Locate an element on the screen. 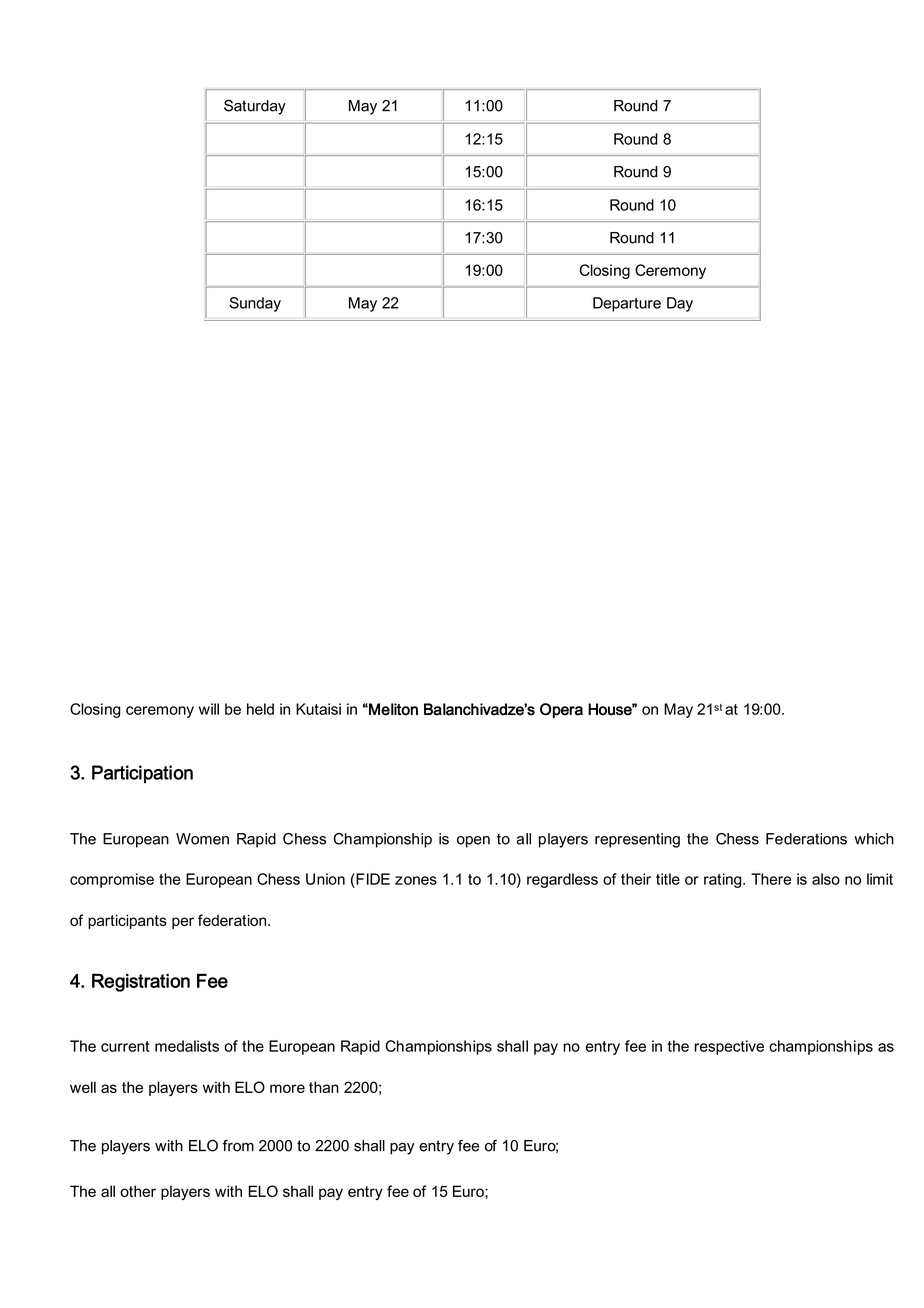 Image resolution: width=924 pixels, height=1308 pixels. participants is located at coordinates (127, 921).
